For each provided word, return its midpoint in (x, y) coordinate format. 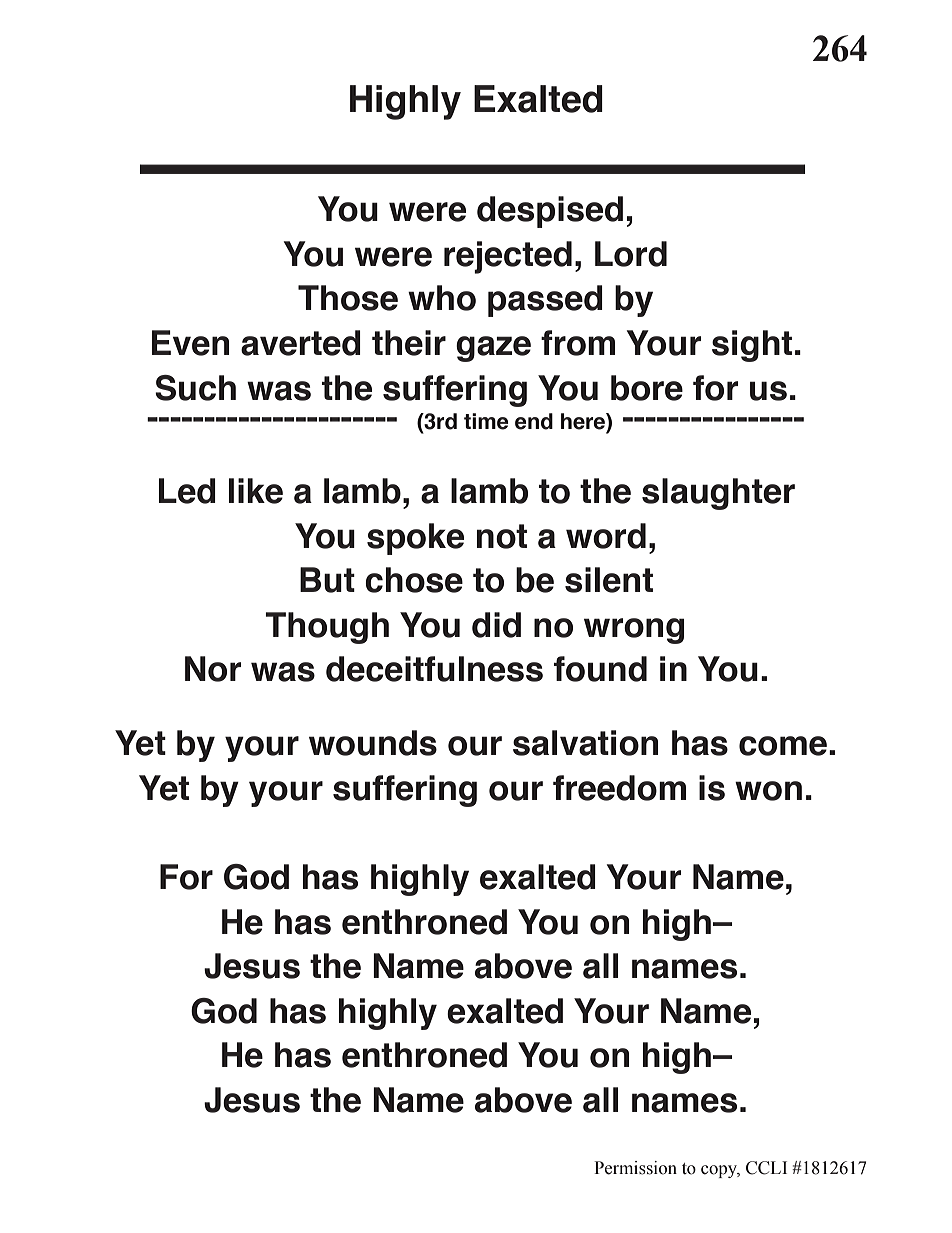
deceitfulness (434, 669)
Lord (631, 254)
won (768, 791)
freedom (619, 788)
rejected (508, 257)
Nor (213, 669)
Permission (635, 1168)
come (783, 746)
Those (348, 298)
